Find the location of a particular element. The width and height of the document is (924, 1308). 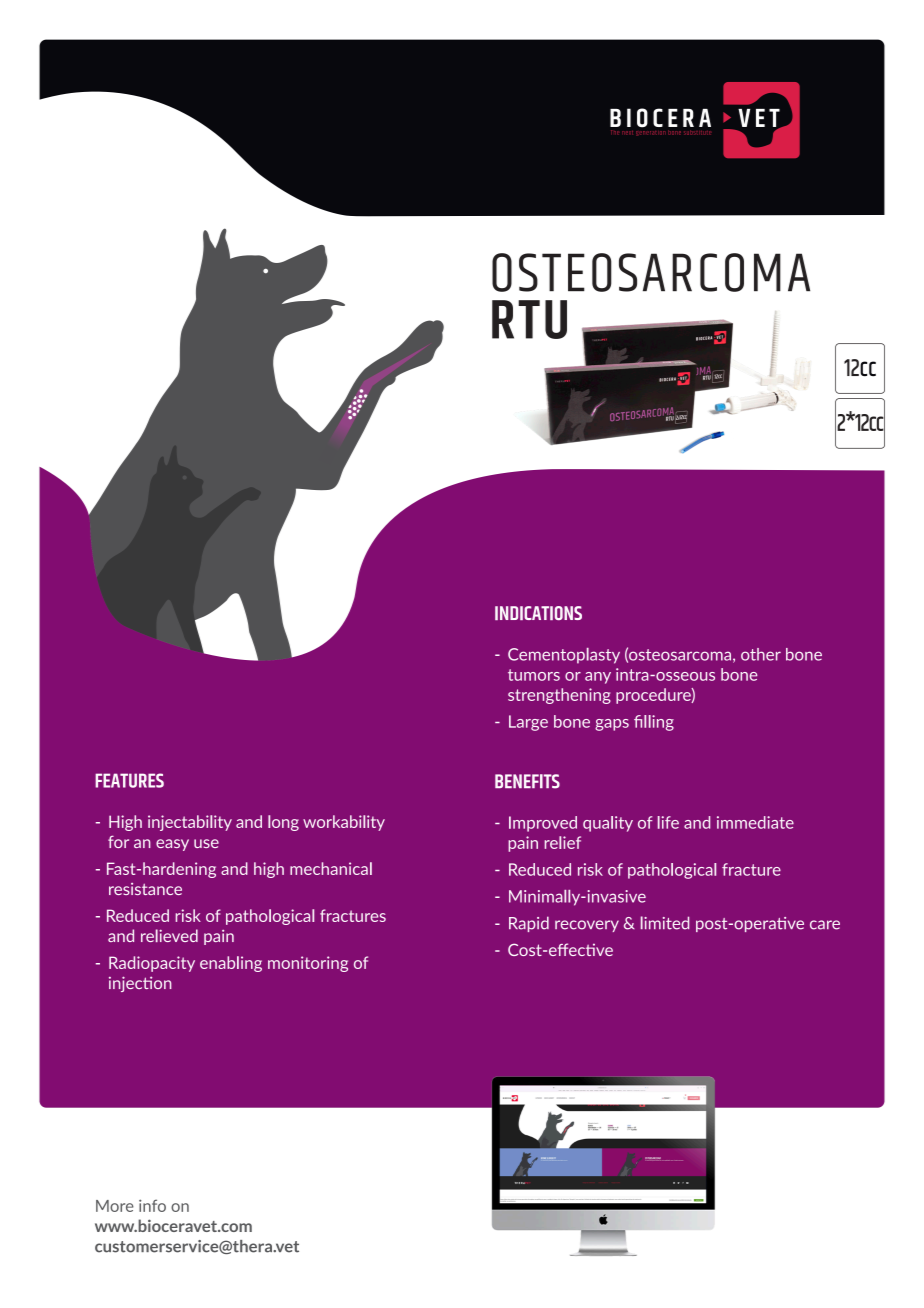

FEATURES is located at coordinates (129, 780).
